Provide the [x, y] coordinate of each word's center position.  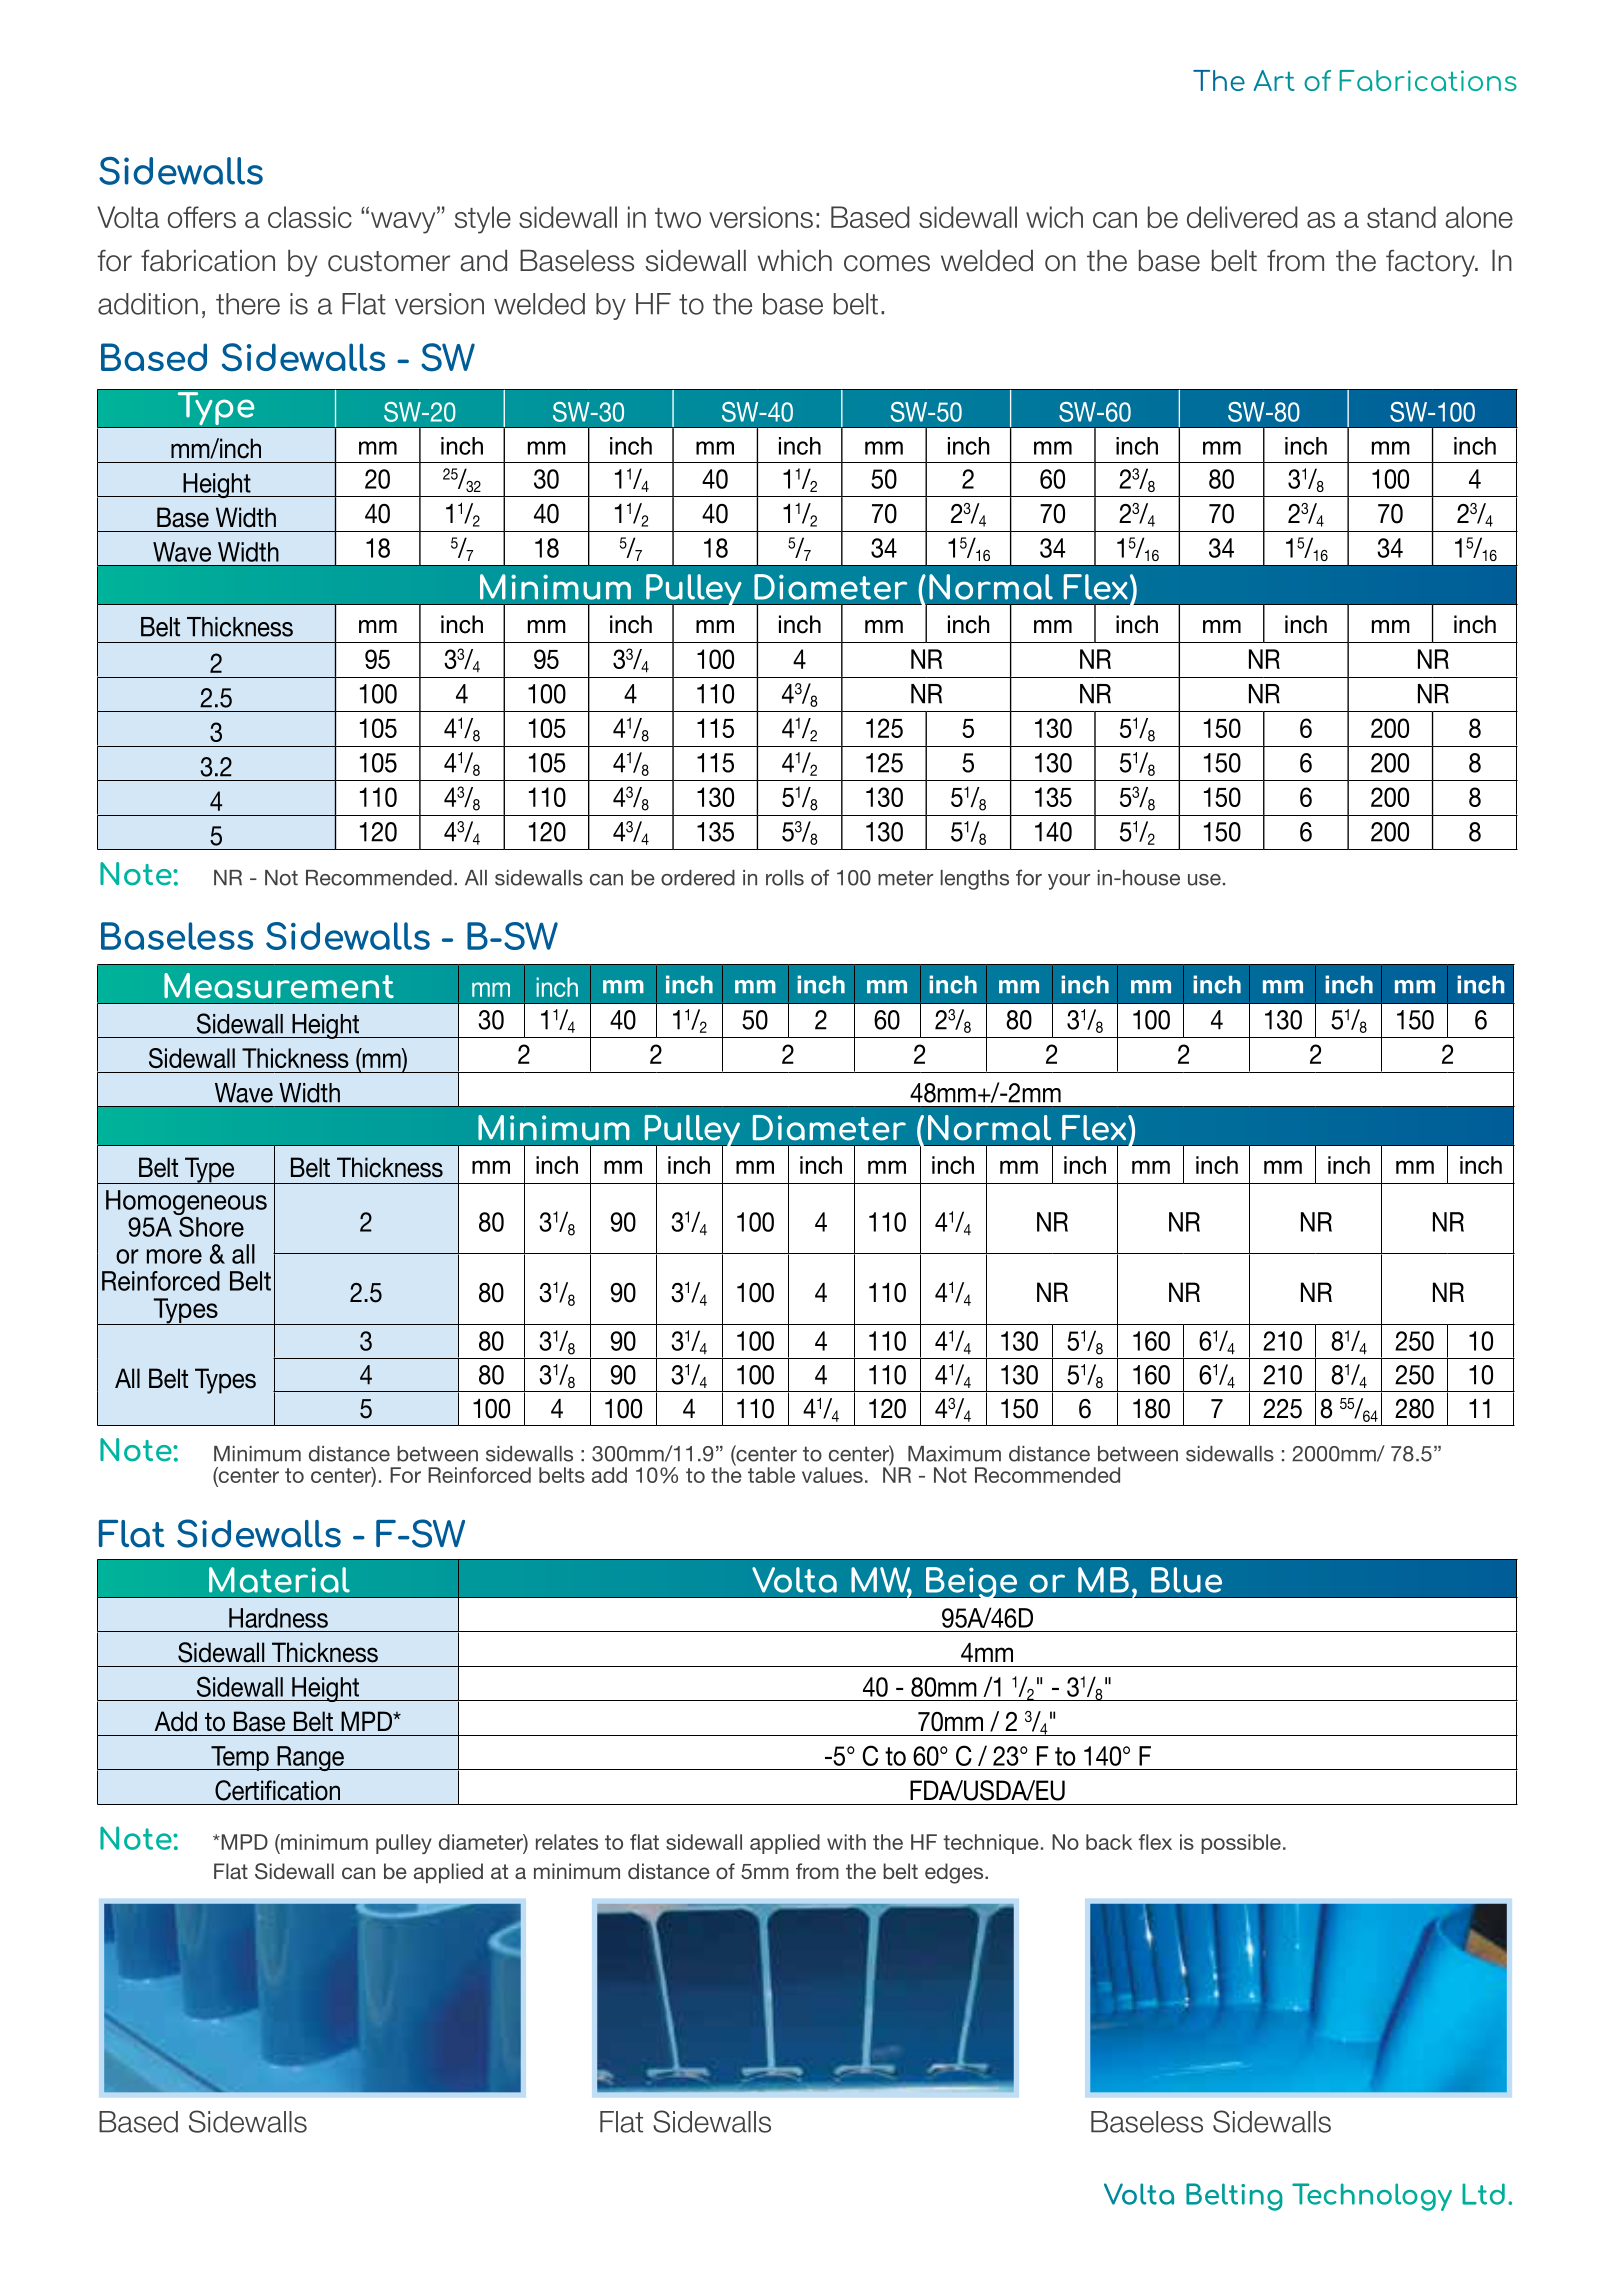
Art [1274, 80]
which [795, 261]
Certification [277, 1790]
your [1069, 882]
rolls [785, 878]
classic [310, 217]
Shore [210, 1225]
